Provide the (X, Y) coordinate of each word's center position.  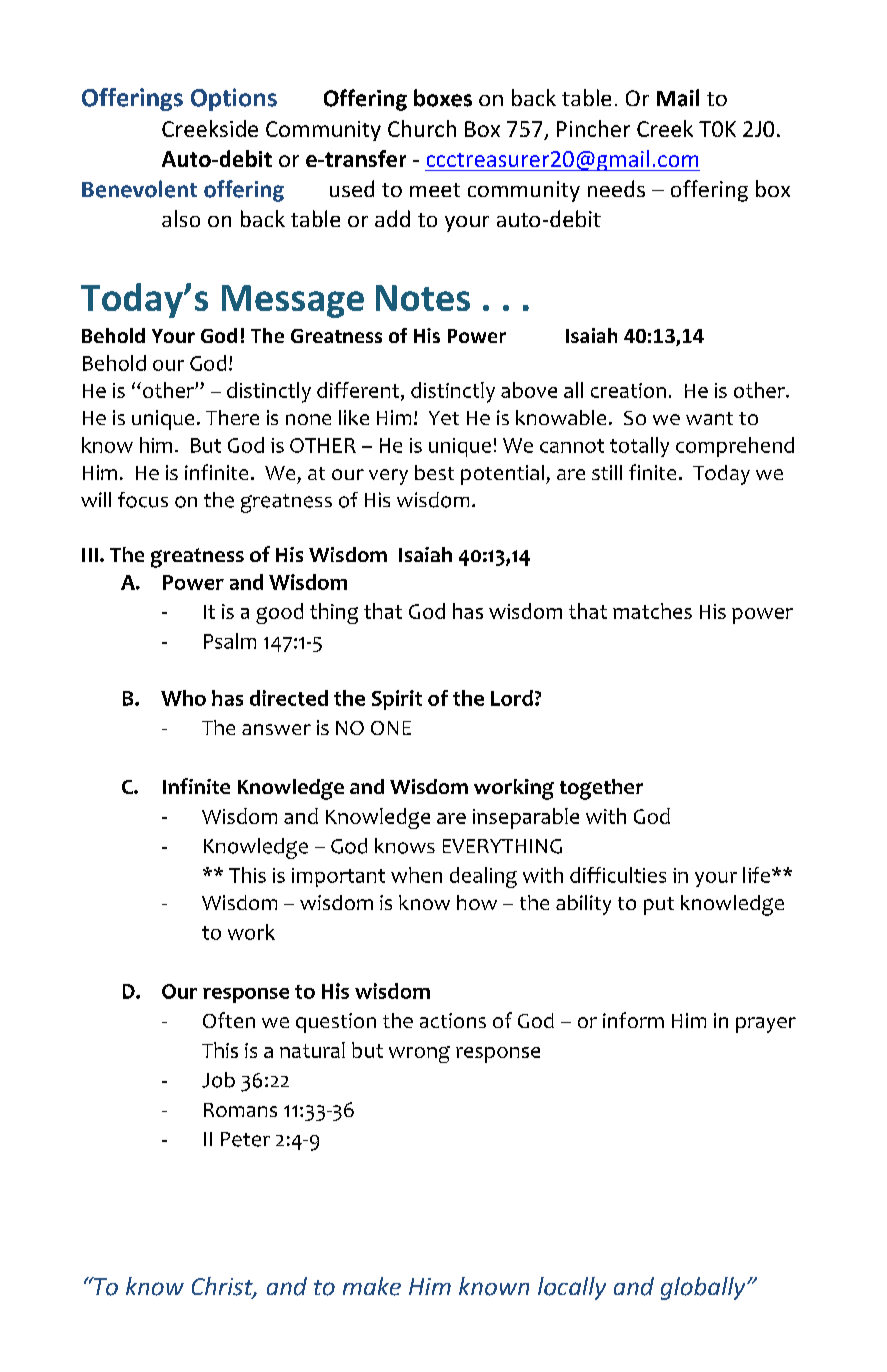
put (659, 906)
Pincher (593, 128)
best (434, 472)
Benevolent (139, 189)
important (338, 877)
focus (143, 500)
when (416, 875)
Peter (245, 1139)
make (372, 1286)
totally (639, 447)
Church (422, 128)
